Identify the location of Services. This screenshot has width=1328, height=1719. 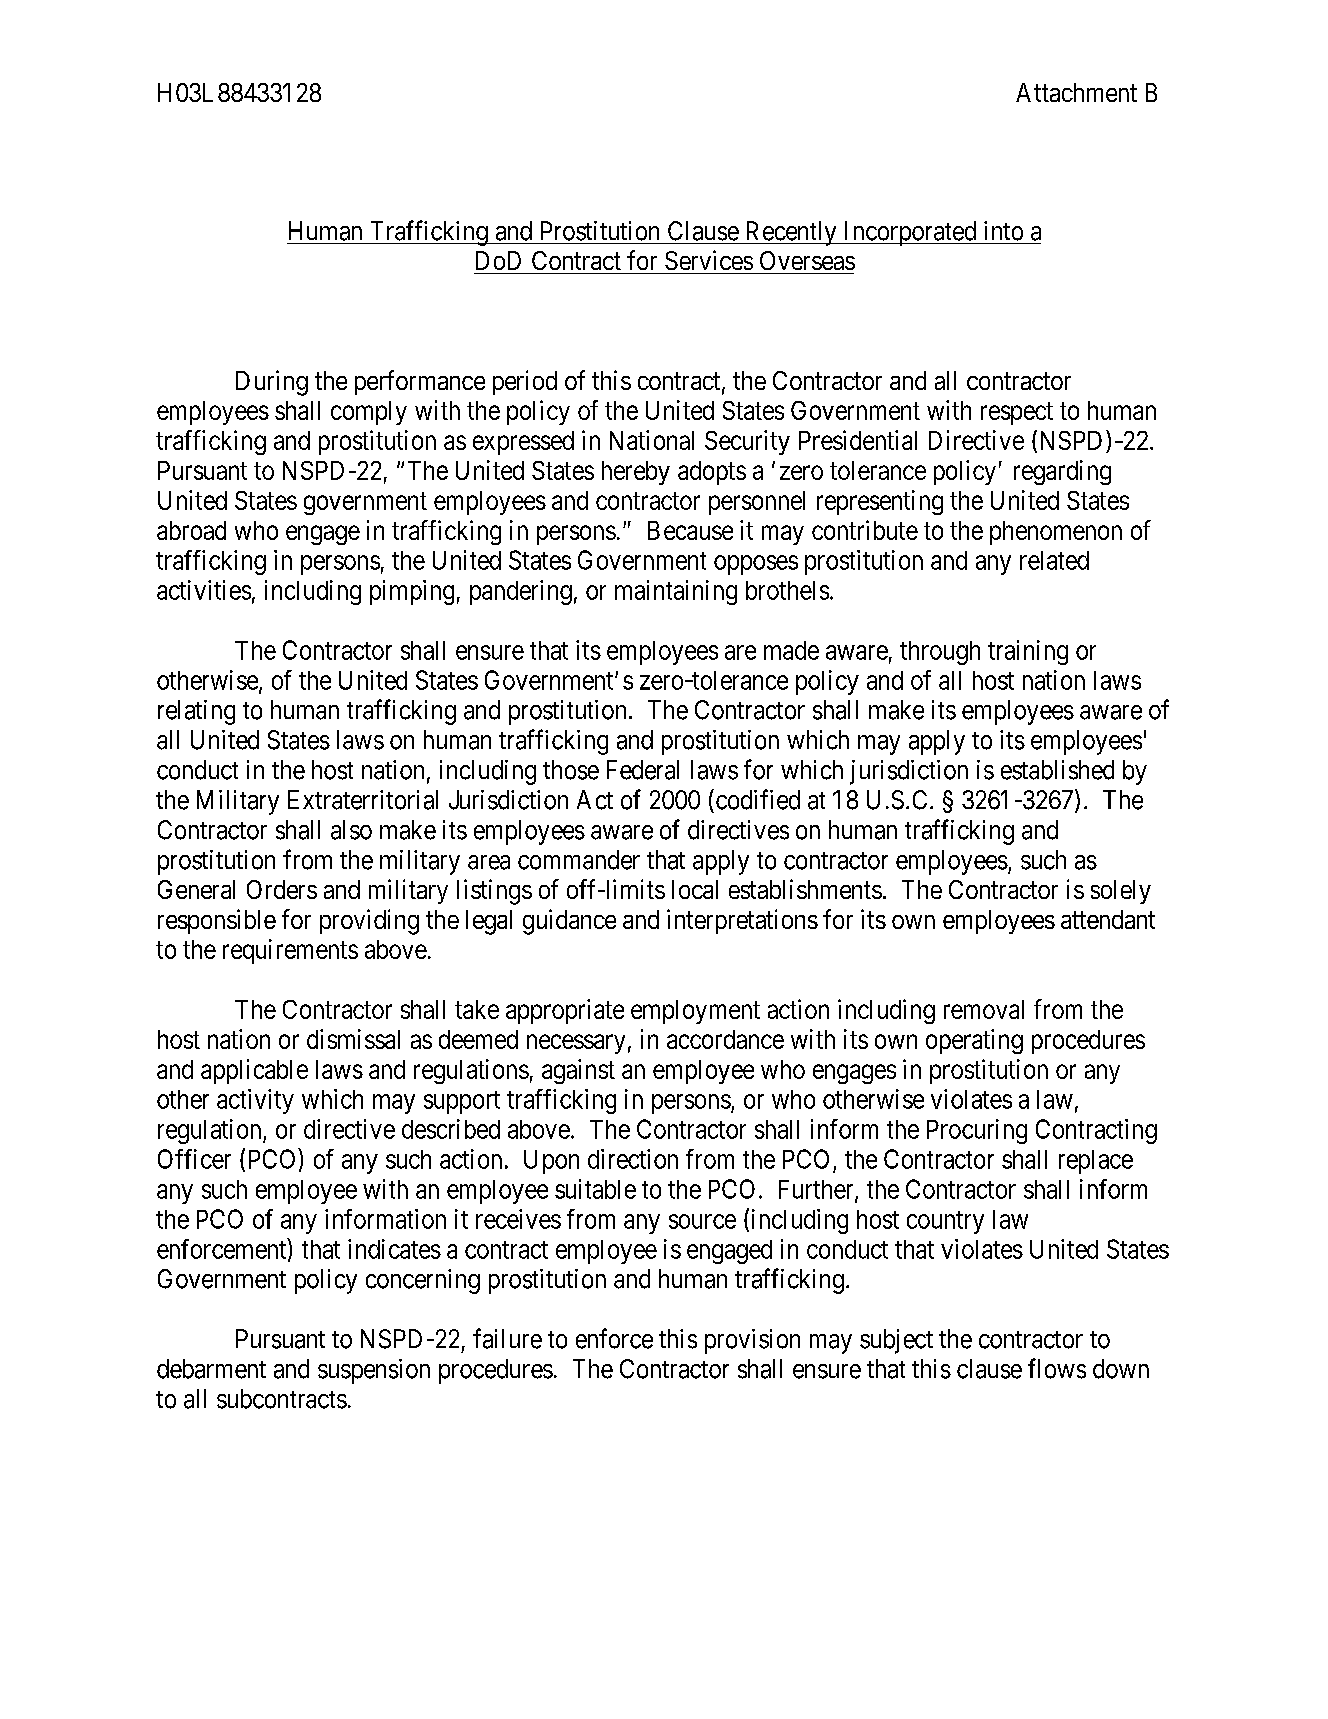
(709, 260).
